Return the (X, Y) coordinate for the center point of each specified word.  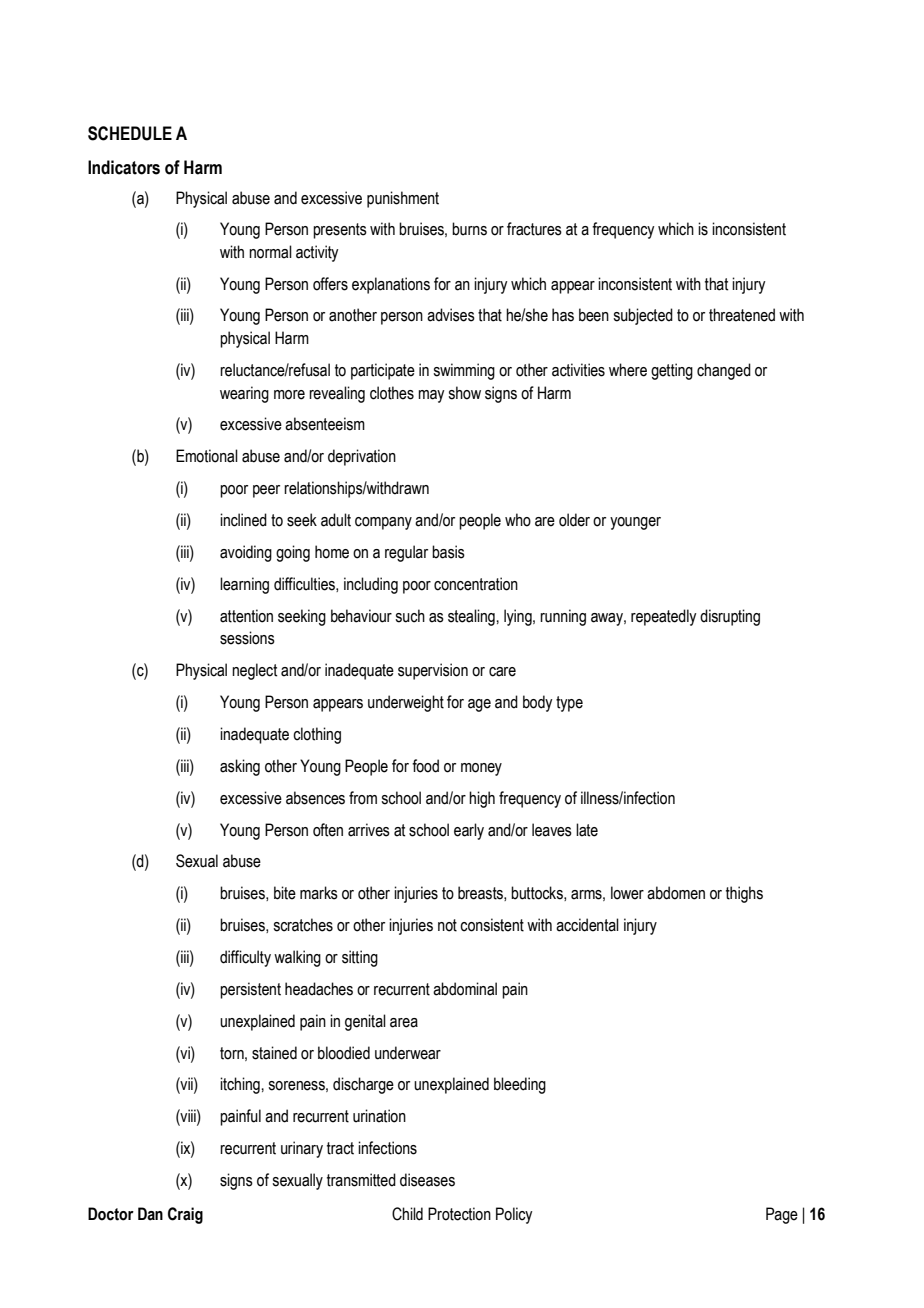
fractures (534, 229)
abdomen (676, 893)
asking (240, 767)
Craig (185, 1215)
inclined (243, 520)
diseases (427, 1180)
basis (448, 552)
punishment (403, 199)
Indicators (124, 167)
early (469, 831)
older (574, 520)
